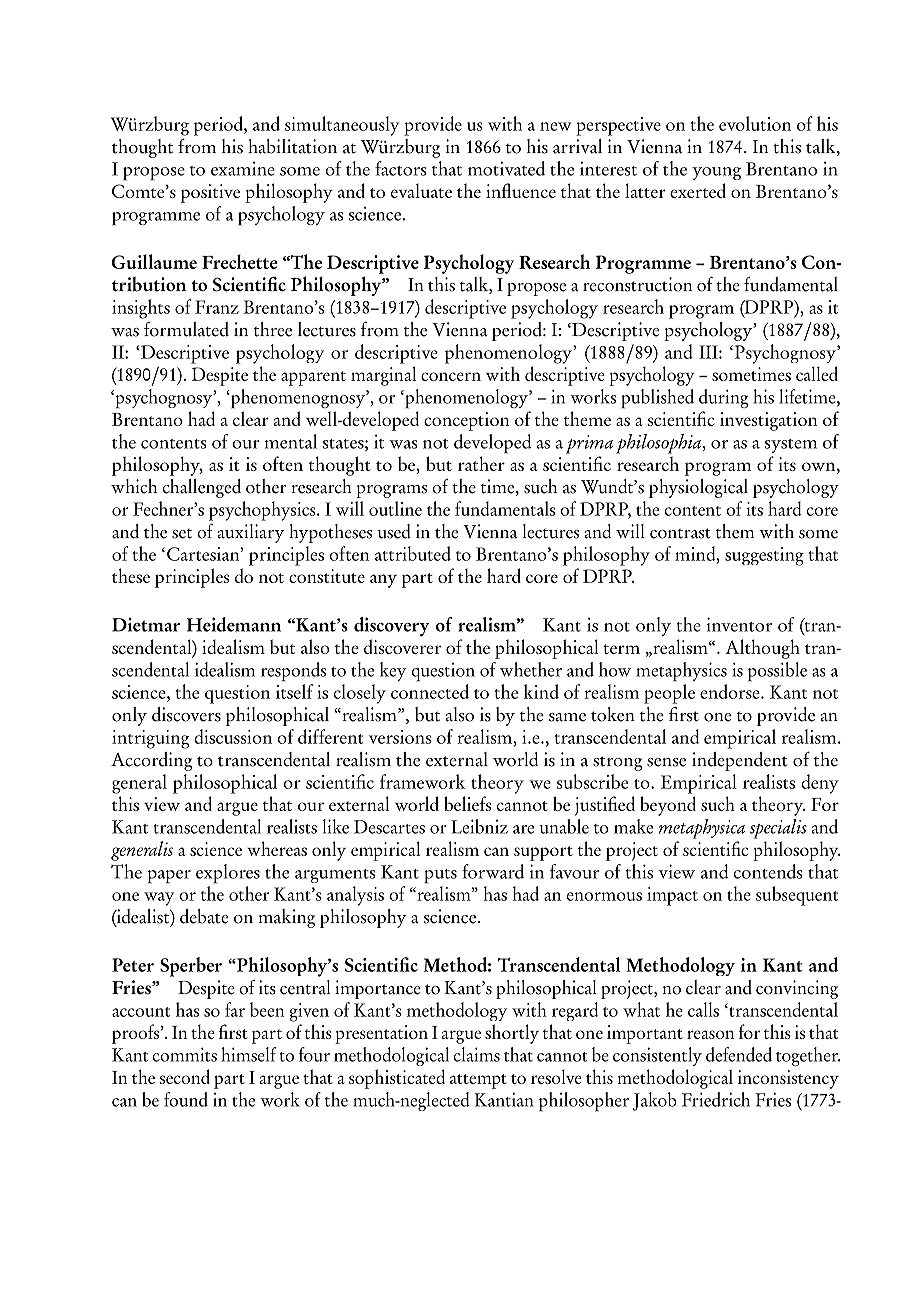 The image size is (924, 1308). What do you see at coordinates (467, 803) in the document?
I see `beliefs` at bounding box center [467, 803].
